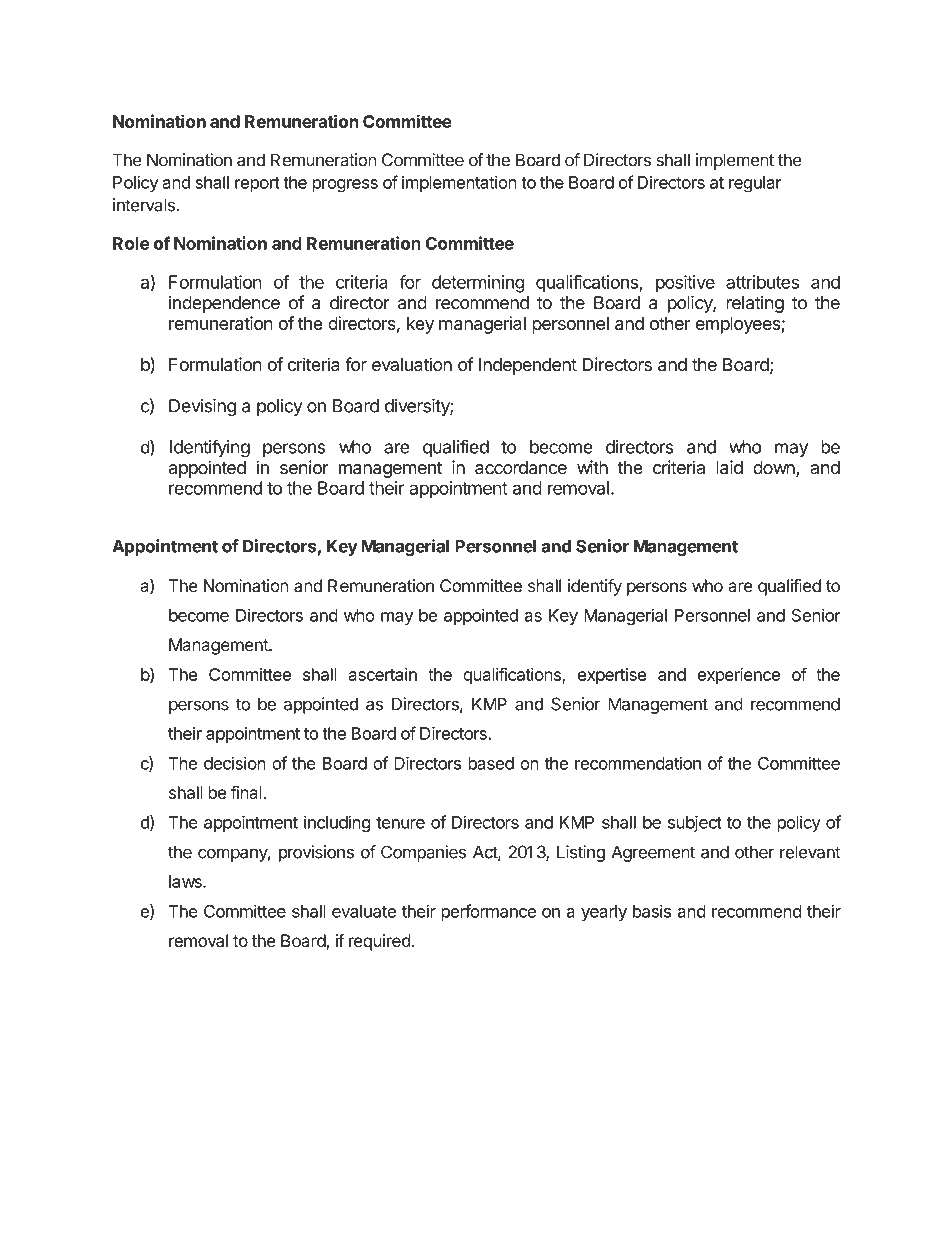 The width and height of the page is (952, 1233). What do you see at coordinates (521, 467) in the page?
I see `accordance` at bounding box center [521, 467].
